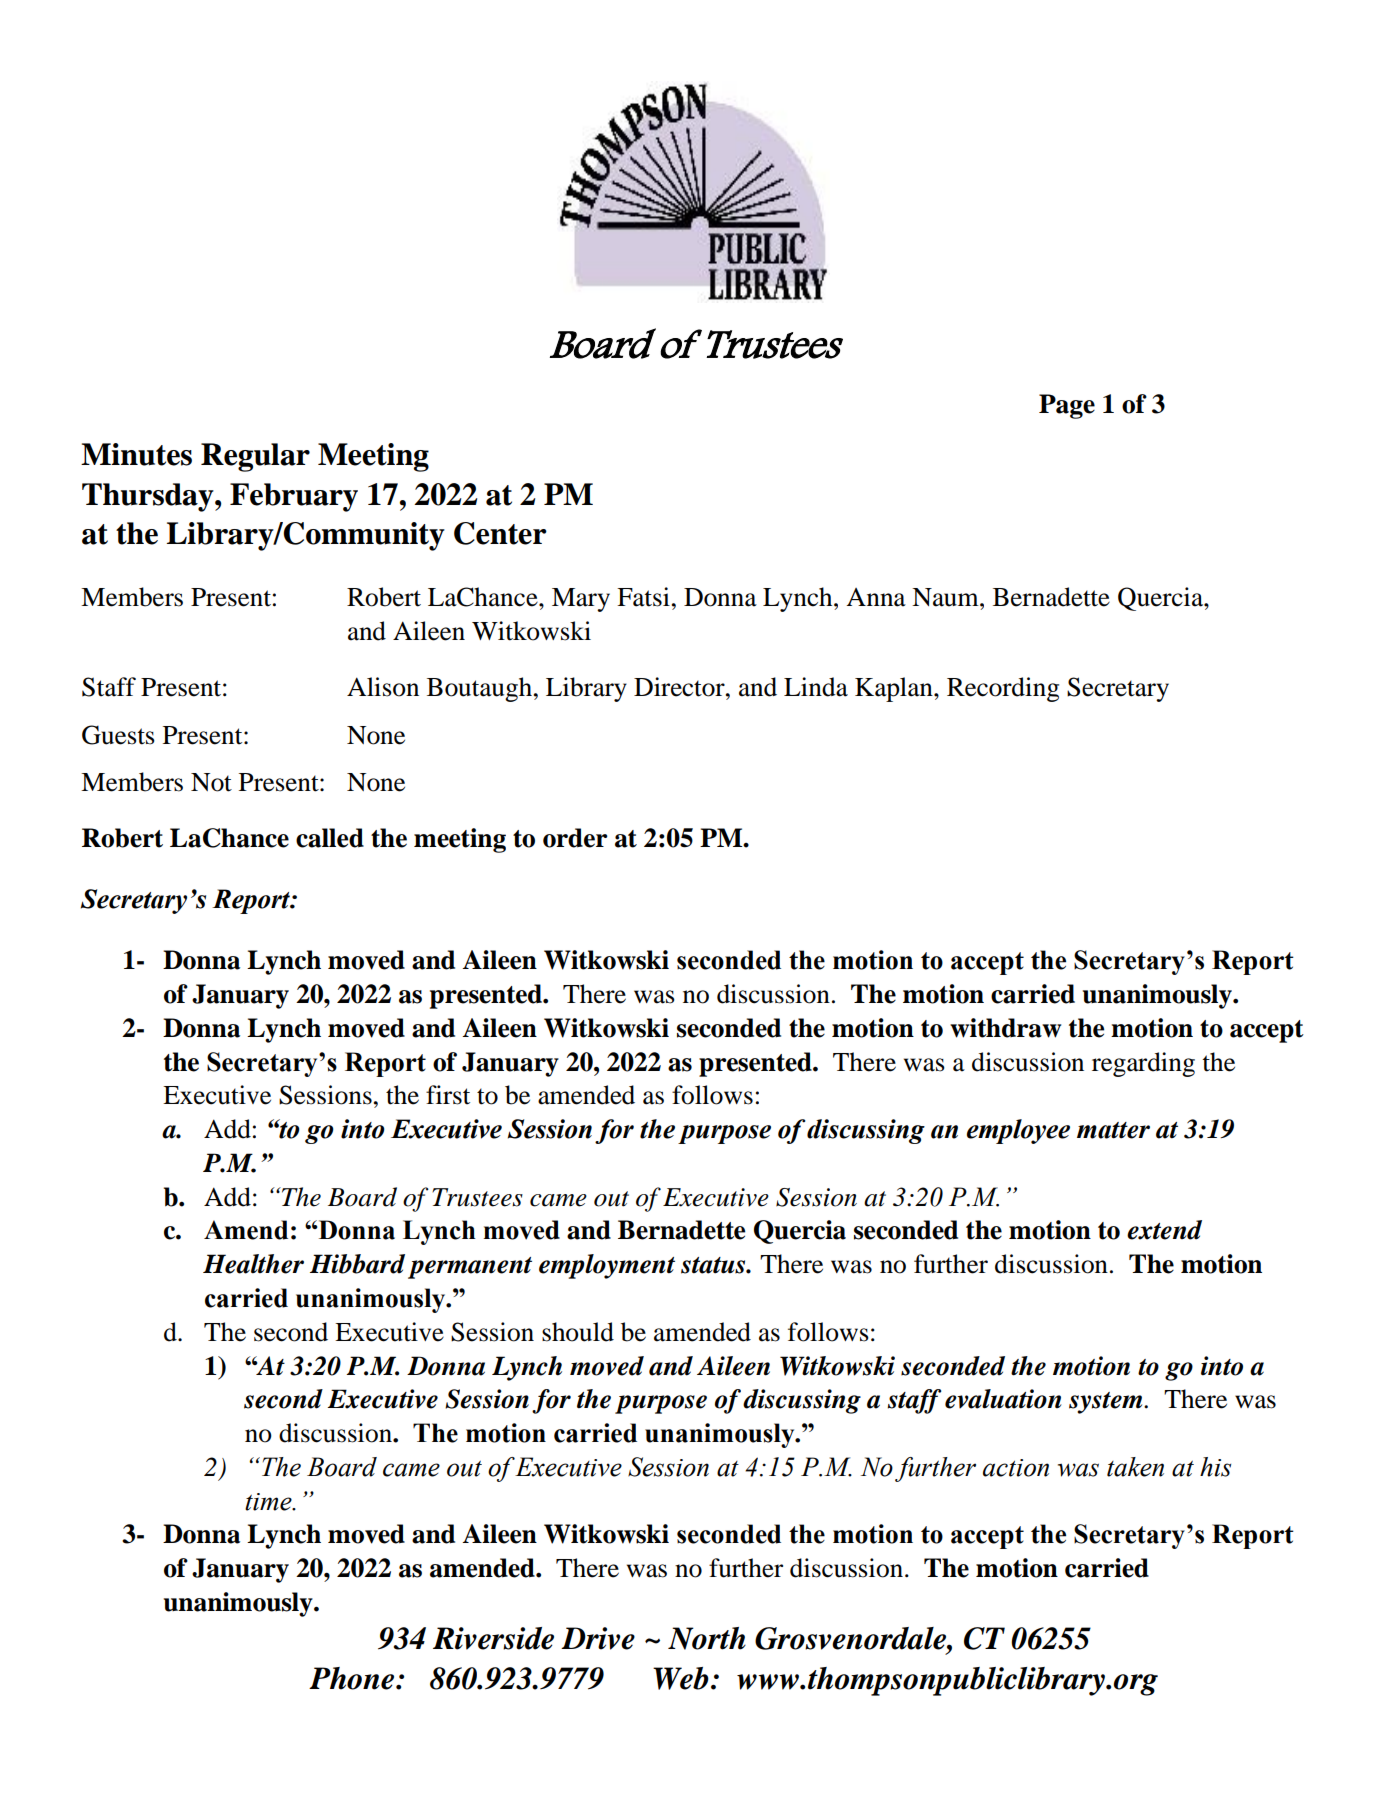 The image size is (1388, 1796). What do you see at coordinates (500, 533) in the screenshot?
I see `Center` at bounding box center [500, 533].
